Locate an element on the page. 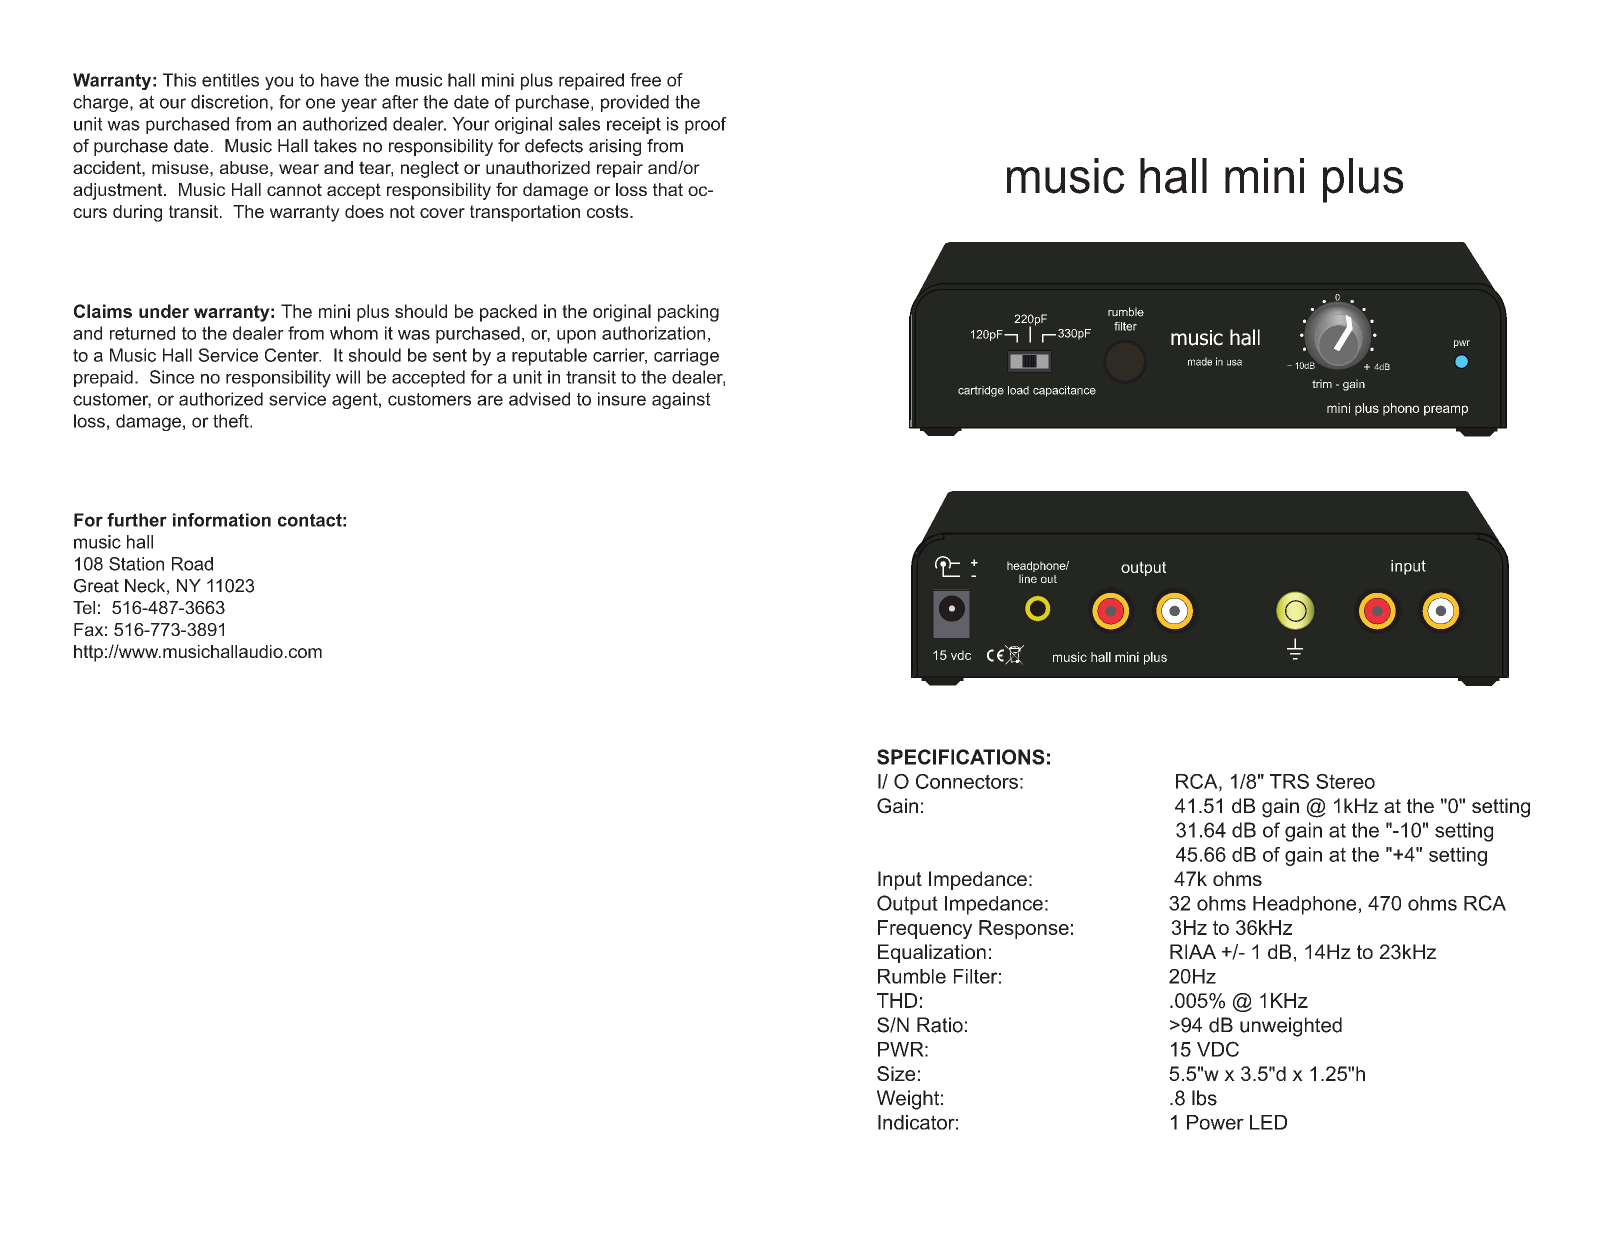  Ratio is located at coordinates (940, 1025).
